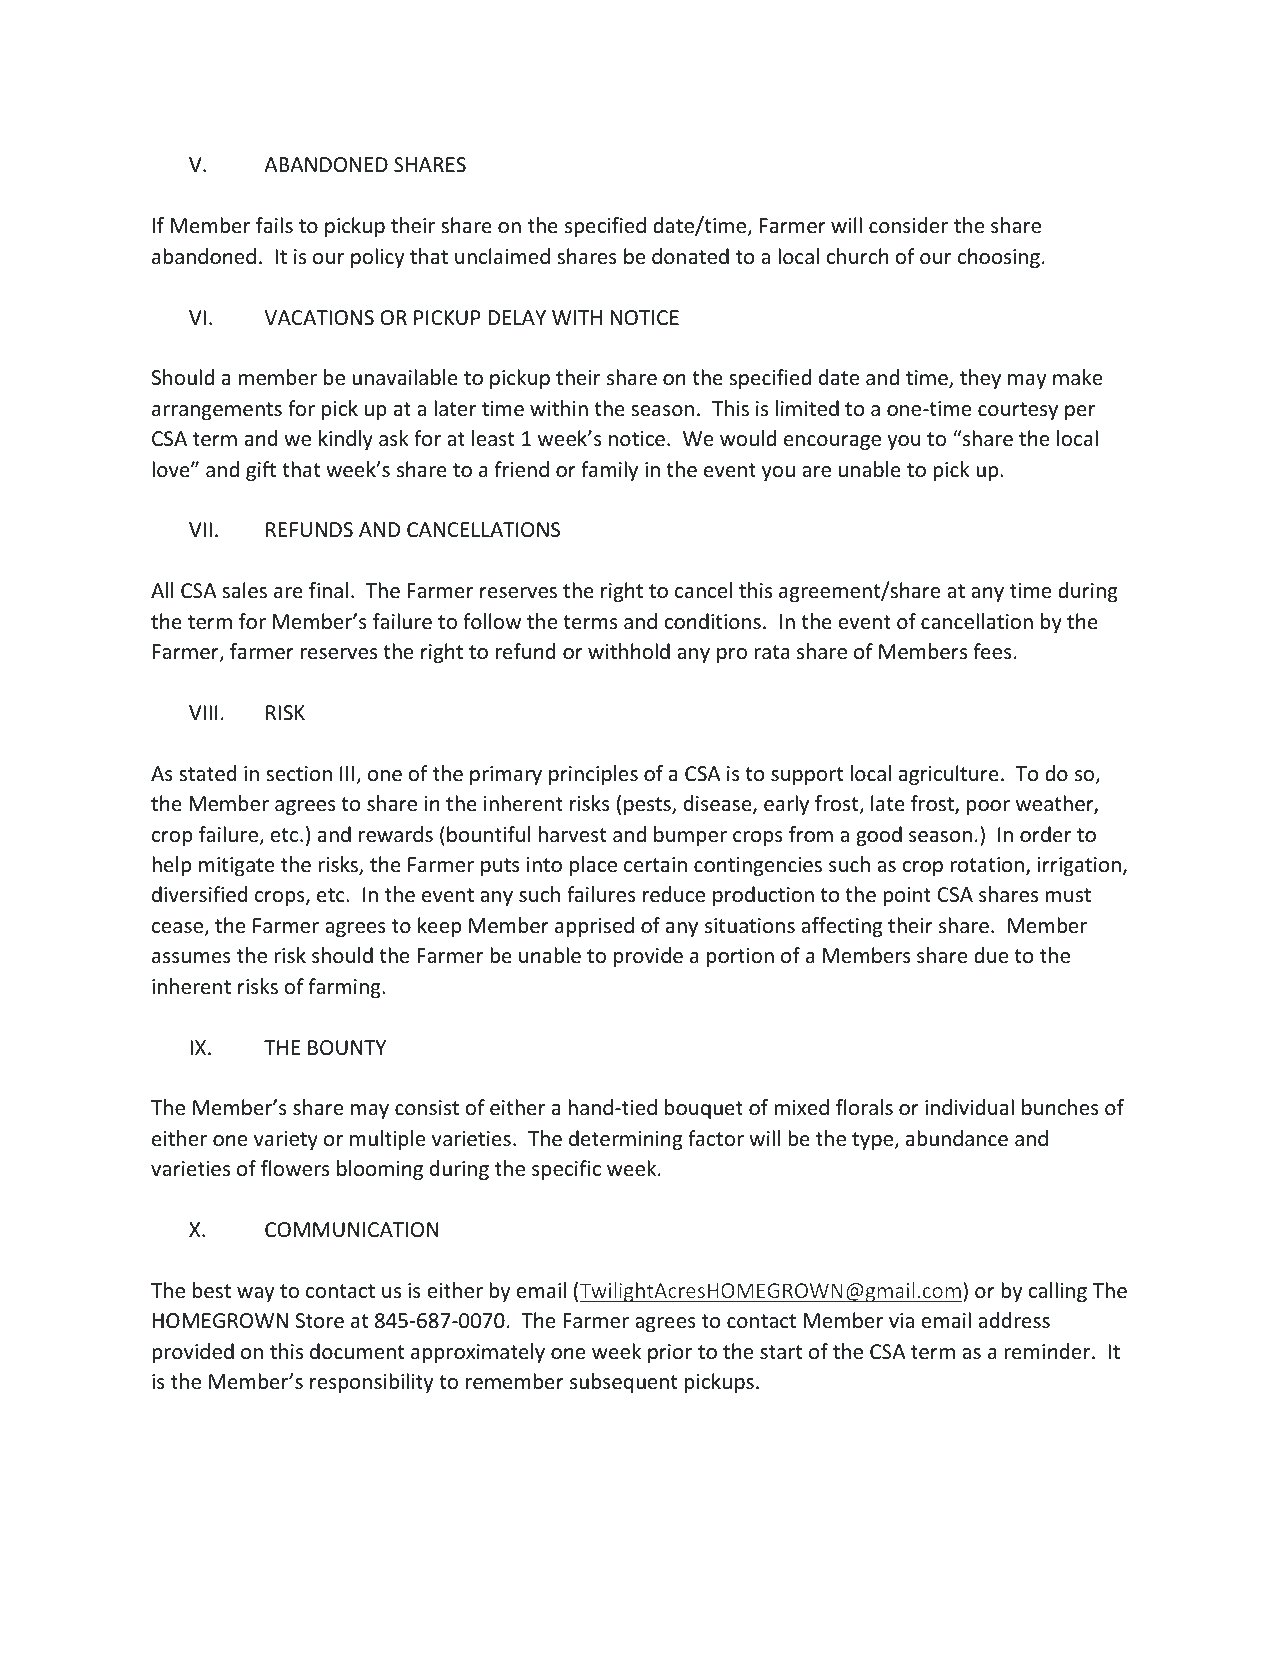 The width and height of the page is (1284, 1662). I want to click on fails, so click(274, 225).
